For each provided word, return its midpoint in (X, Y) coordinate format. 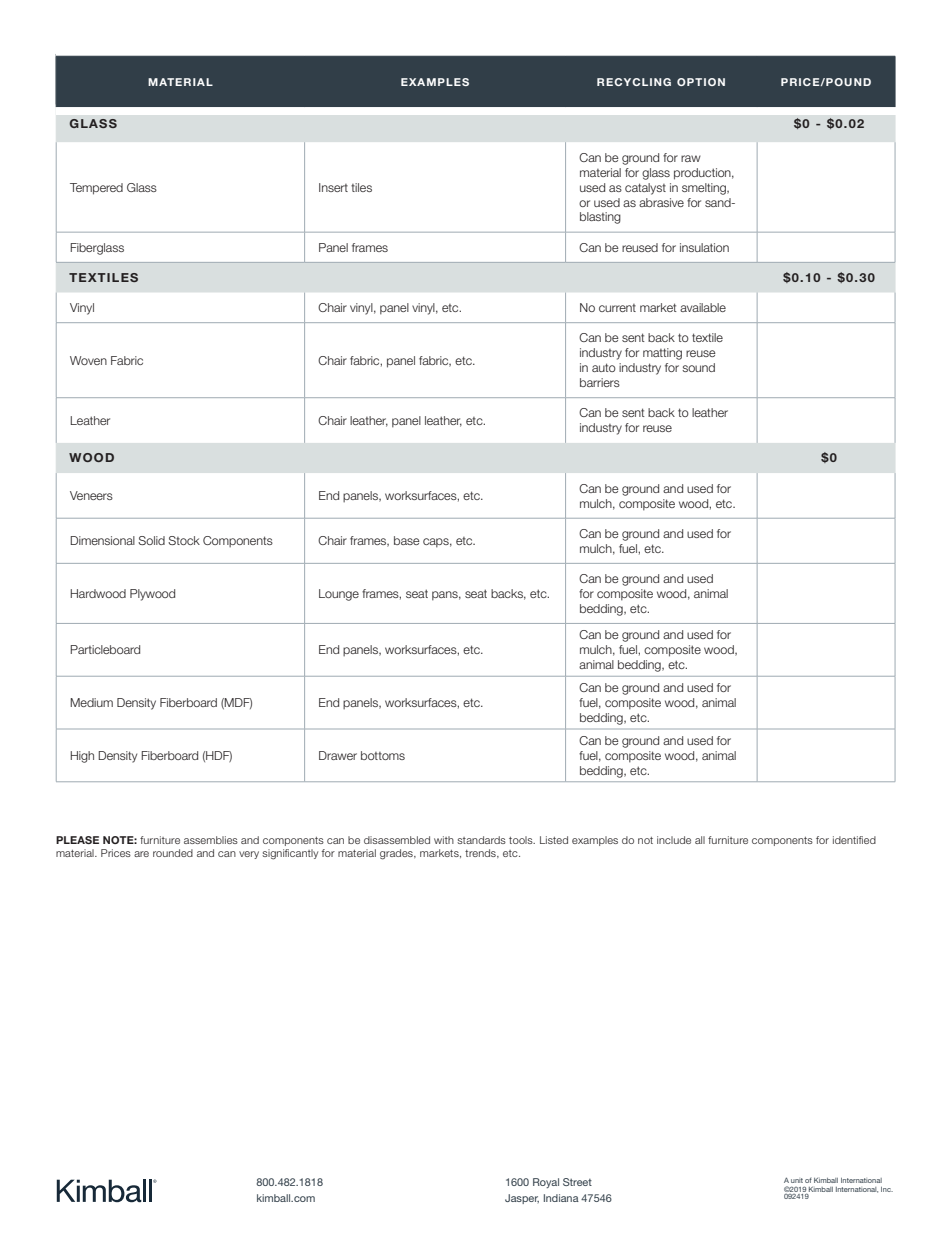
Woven (88, 360)
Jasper (522, 1199)
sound (698, 367)
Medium (91, 702)
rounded (173, 853)
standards (481, 840)
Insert (333, 187)
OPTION (701, 82)
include (674, 840)
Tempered (96, 189)
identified (854, 840)
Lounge (339, 595)
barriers (600, 382)
